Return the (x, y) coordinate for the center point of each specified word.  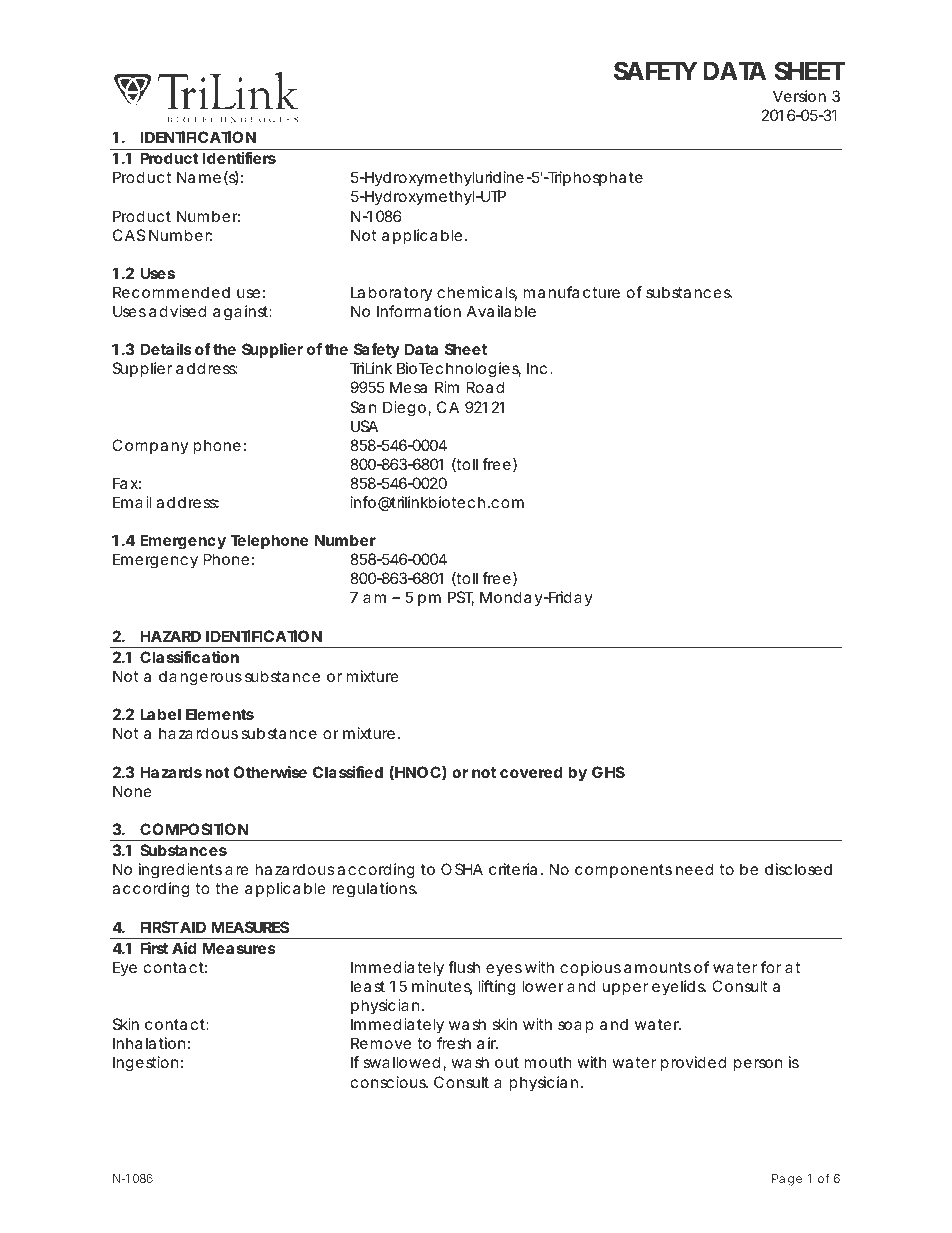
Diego (404, 409)
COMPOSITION (194, 829)
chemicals (477, 293)
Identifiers (239, 158)
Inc (537, 368)
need (694, 869)
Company (150, 446)
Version (799, 96)
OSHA (462, 869)
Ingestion (146, 1064)
